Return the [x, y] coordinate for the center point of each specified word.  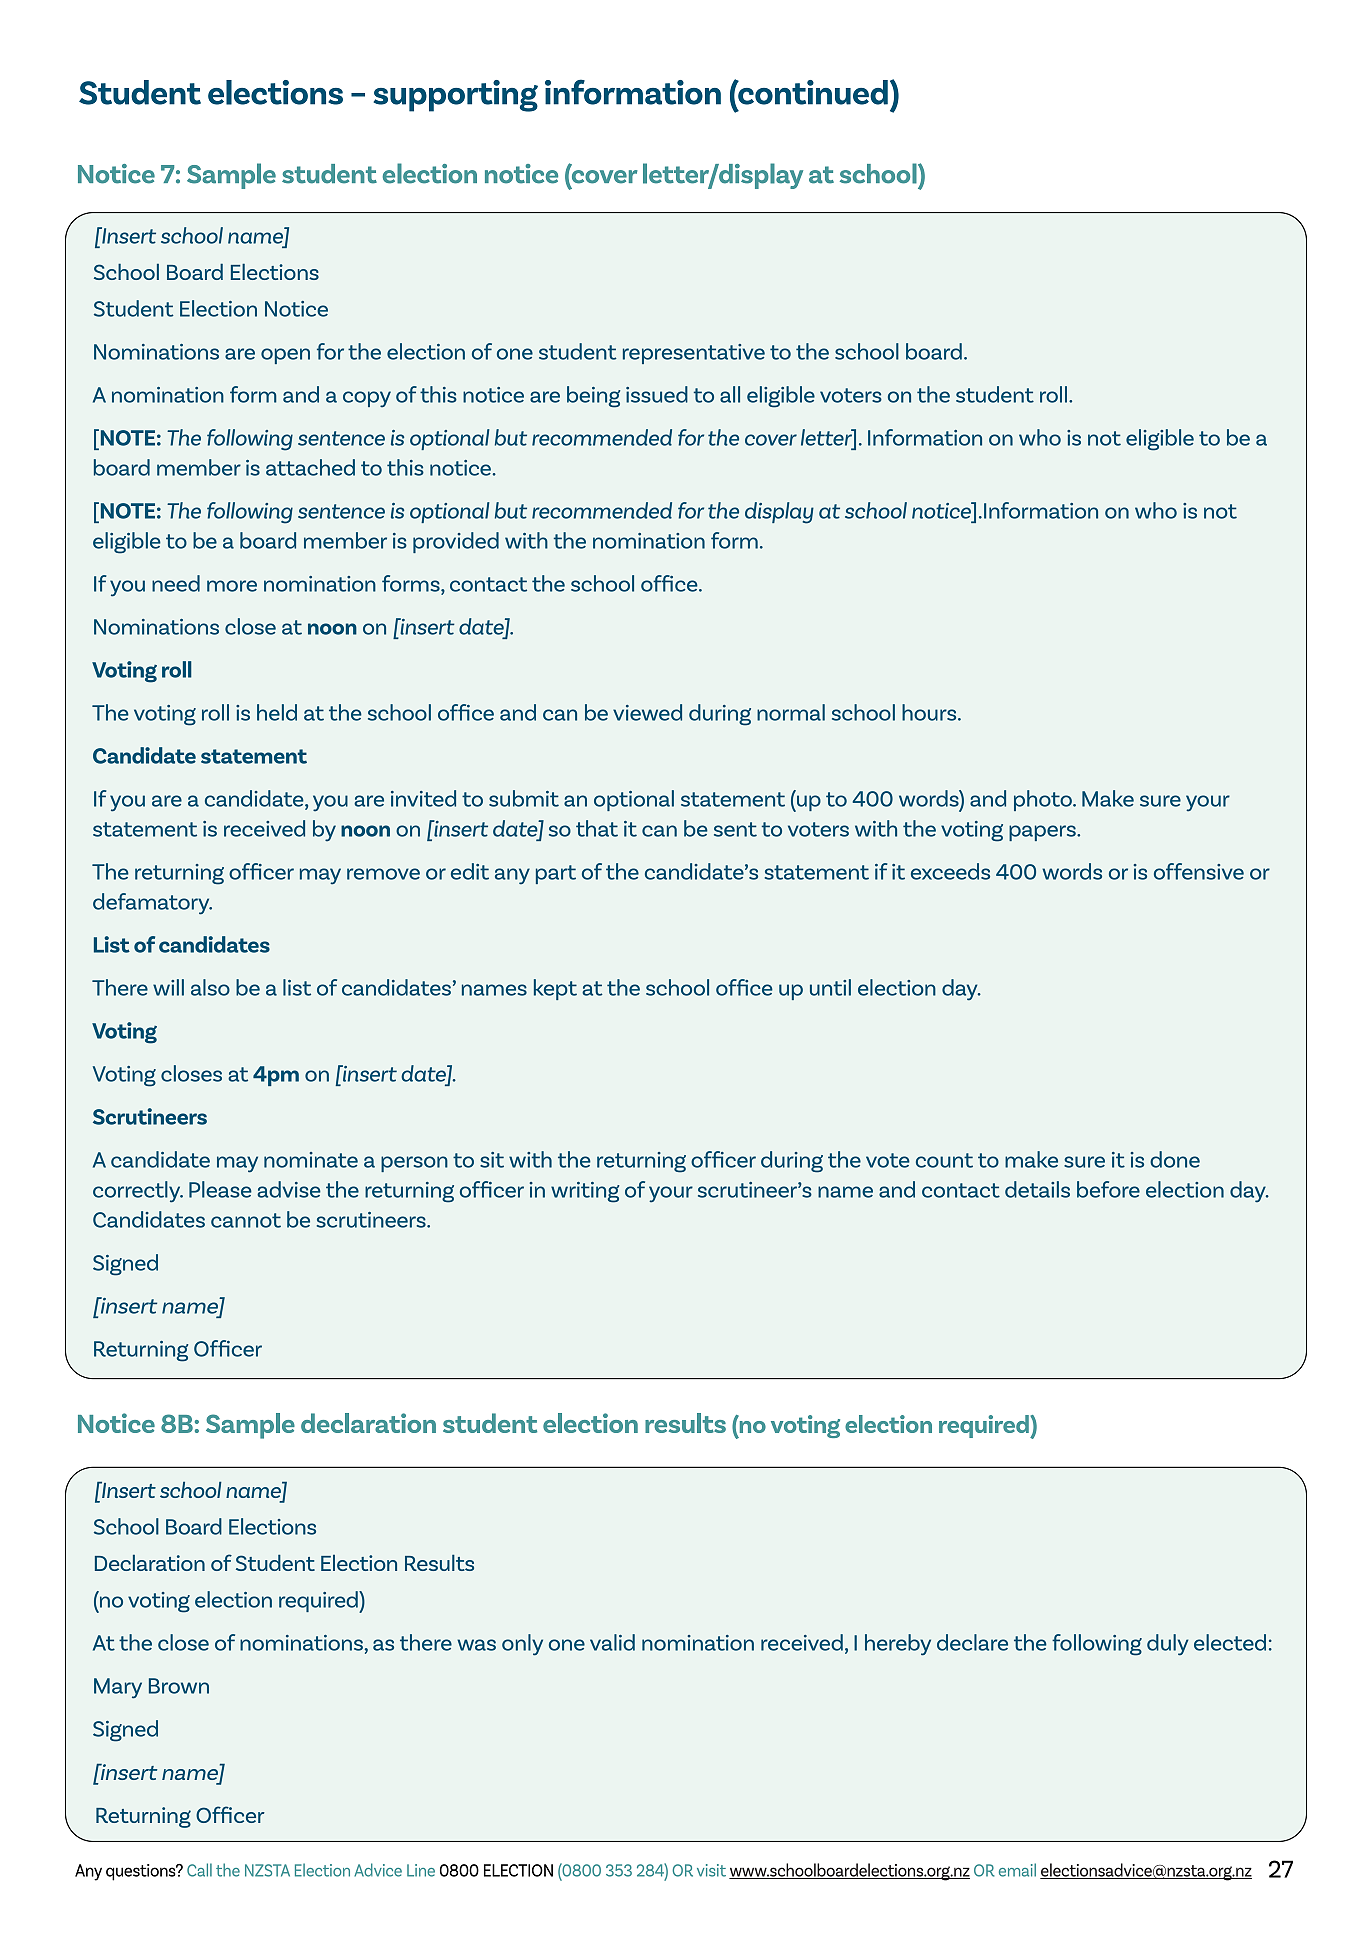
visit [711, 1870]
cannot [246, 1220]
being [593, 397]
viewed [647, 712]
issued [657, 394]
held [277, 712]
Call [199, 1870]
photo [1044, 800]
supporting [456, 96]
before [1108, 1189]
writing [585, 1192]
